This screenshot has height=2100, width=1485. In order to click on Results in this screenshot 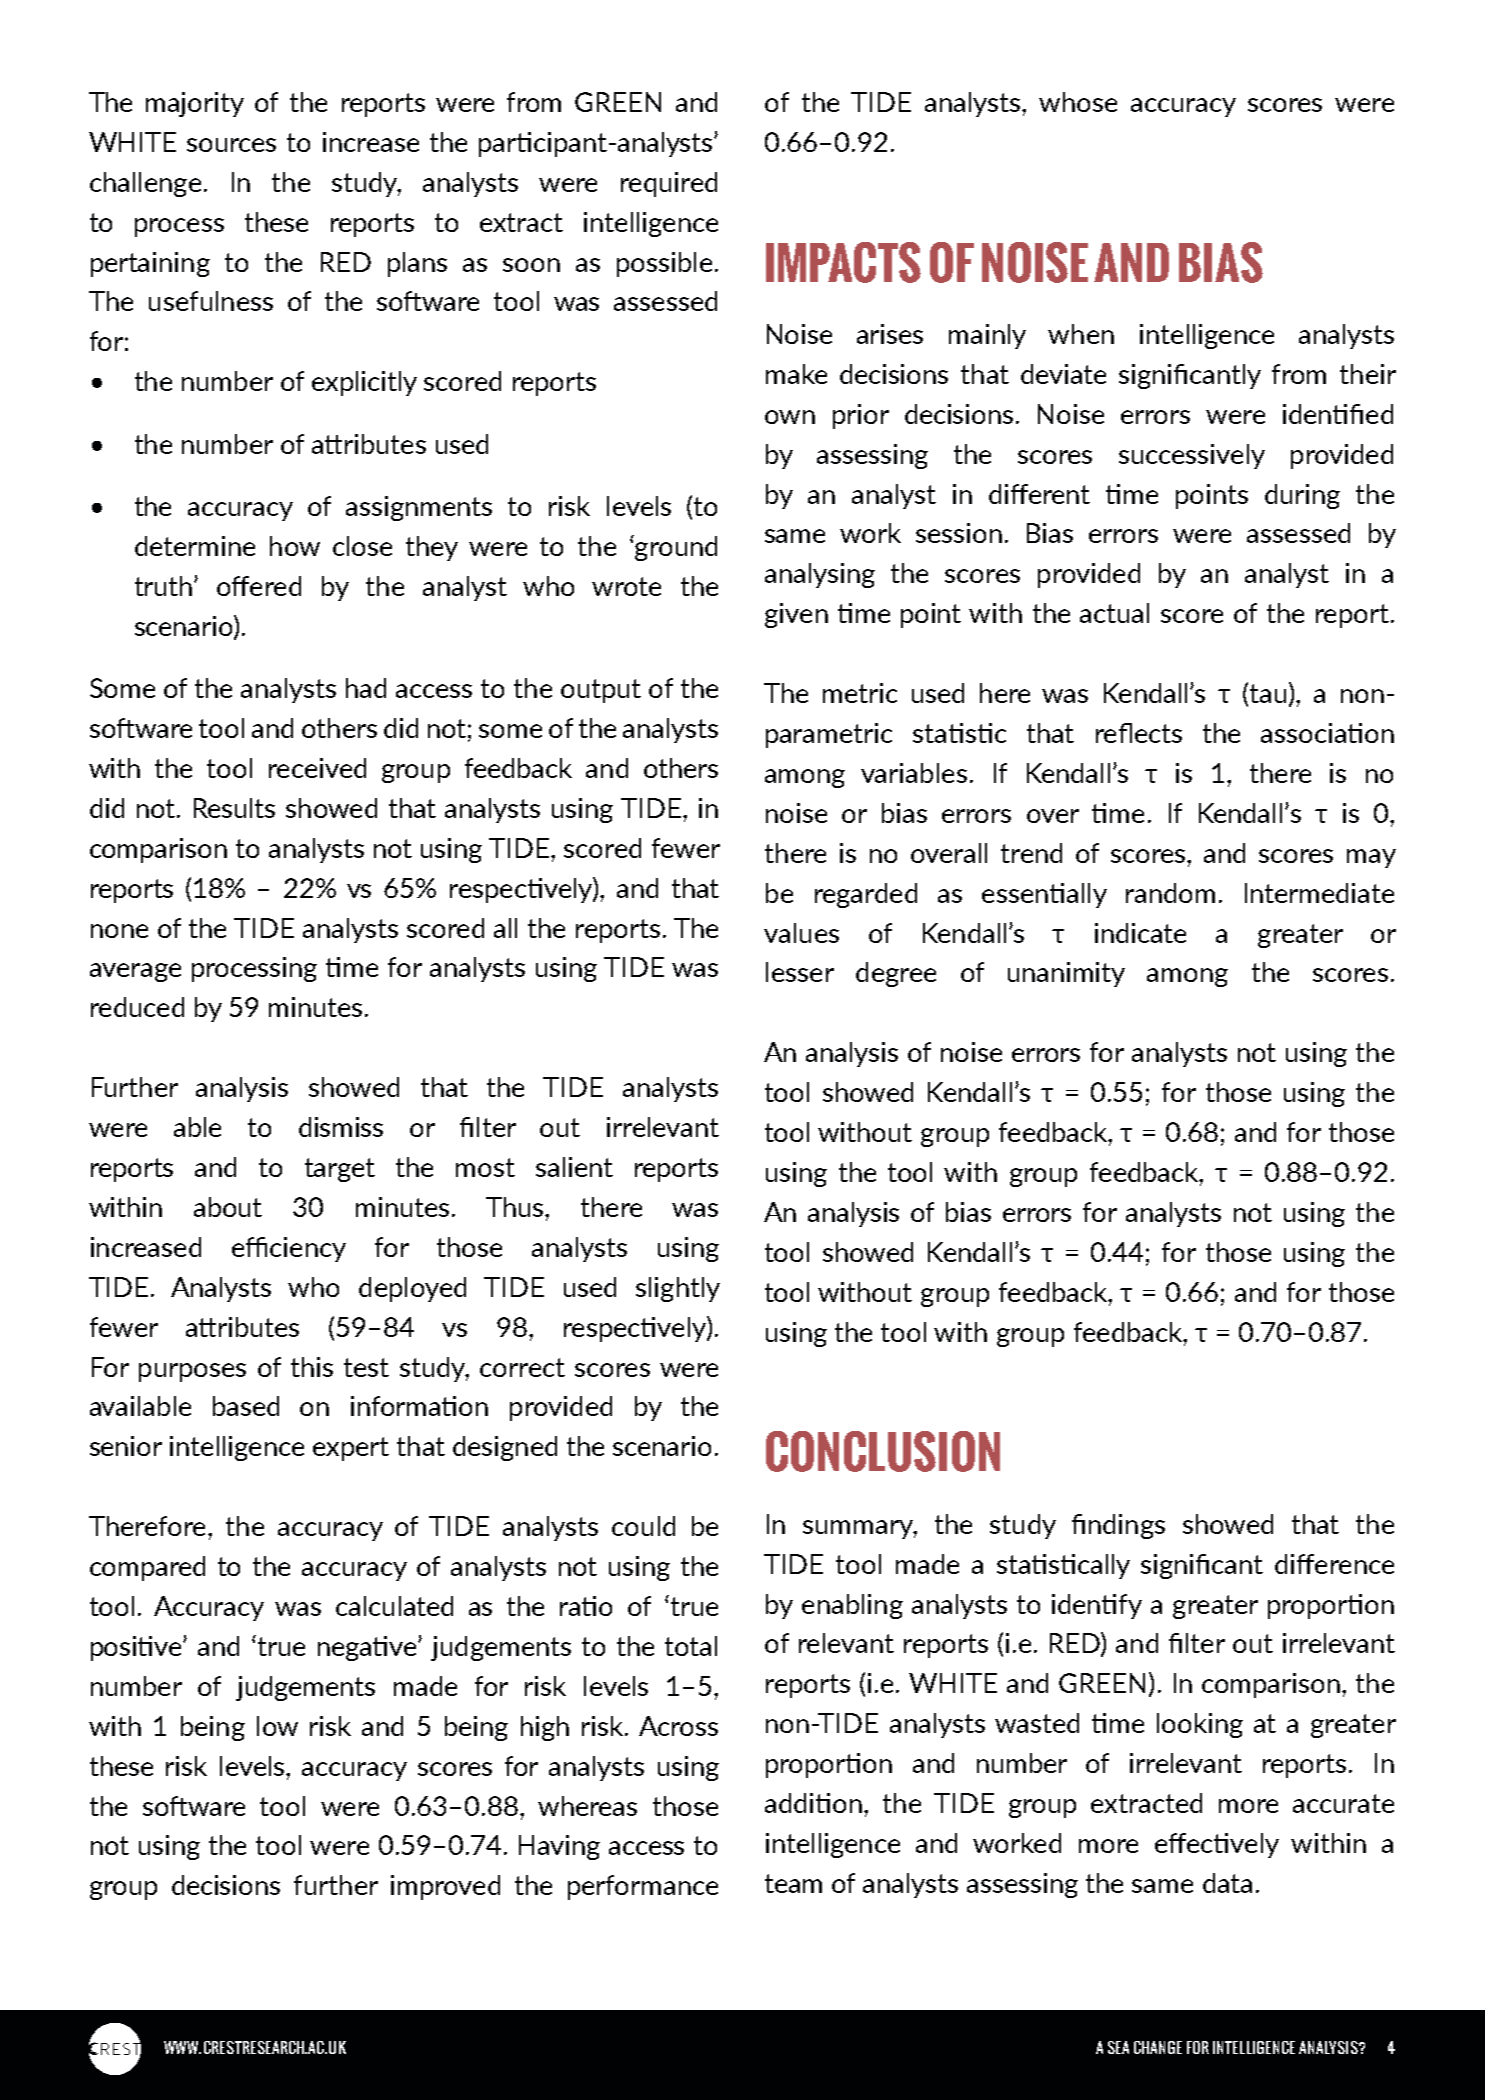, I will do `click(234, 808)`.
